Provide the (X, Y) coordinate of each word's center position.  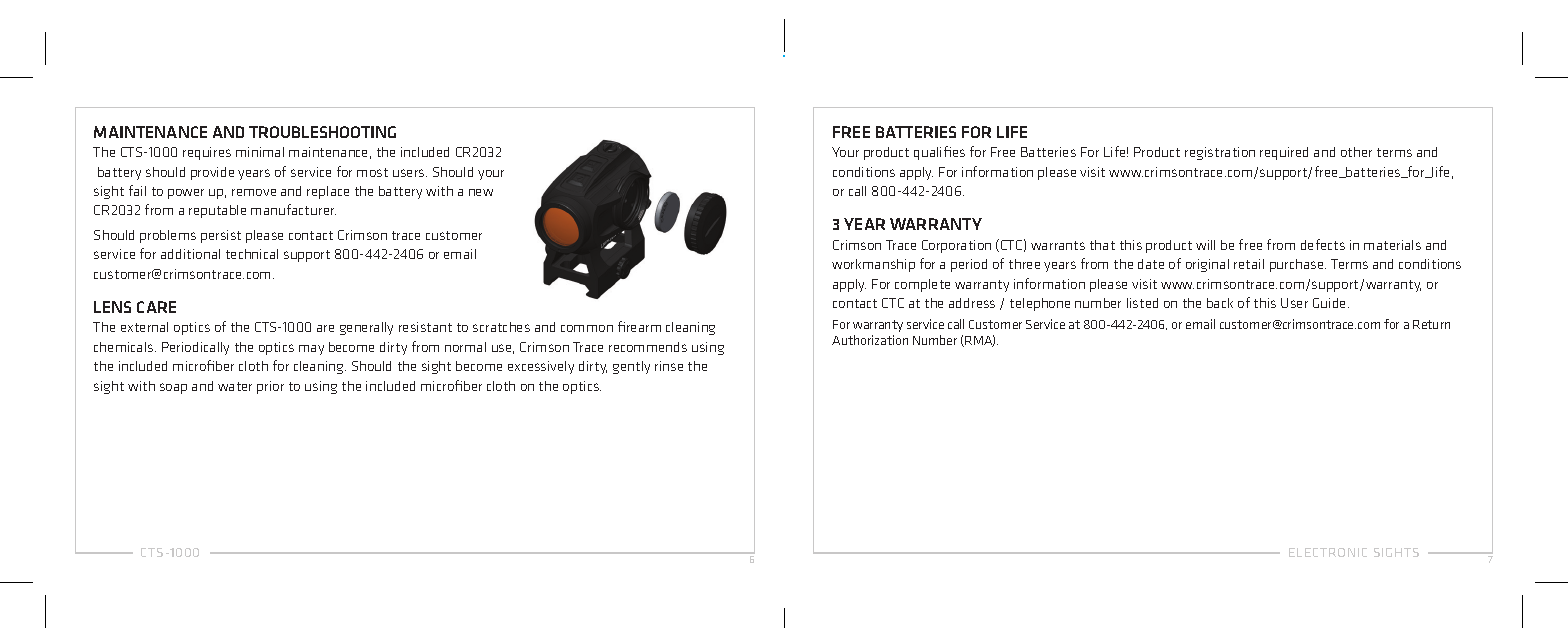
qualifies (939, 153)
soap (173, 388)
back (1220, 303)
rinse (669, 366)
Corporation (956, 246)
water (235, 386)
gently (631, 367)
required (1284, 153)
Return (1431, 324)
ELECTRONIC (1328, 552)
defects (1323, 244)
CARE (156, 307)
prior (270, 387)
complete (922, 285)
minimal (260, 152)
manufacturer (293, 209)
